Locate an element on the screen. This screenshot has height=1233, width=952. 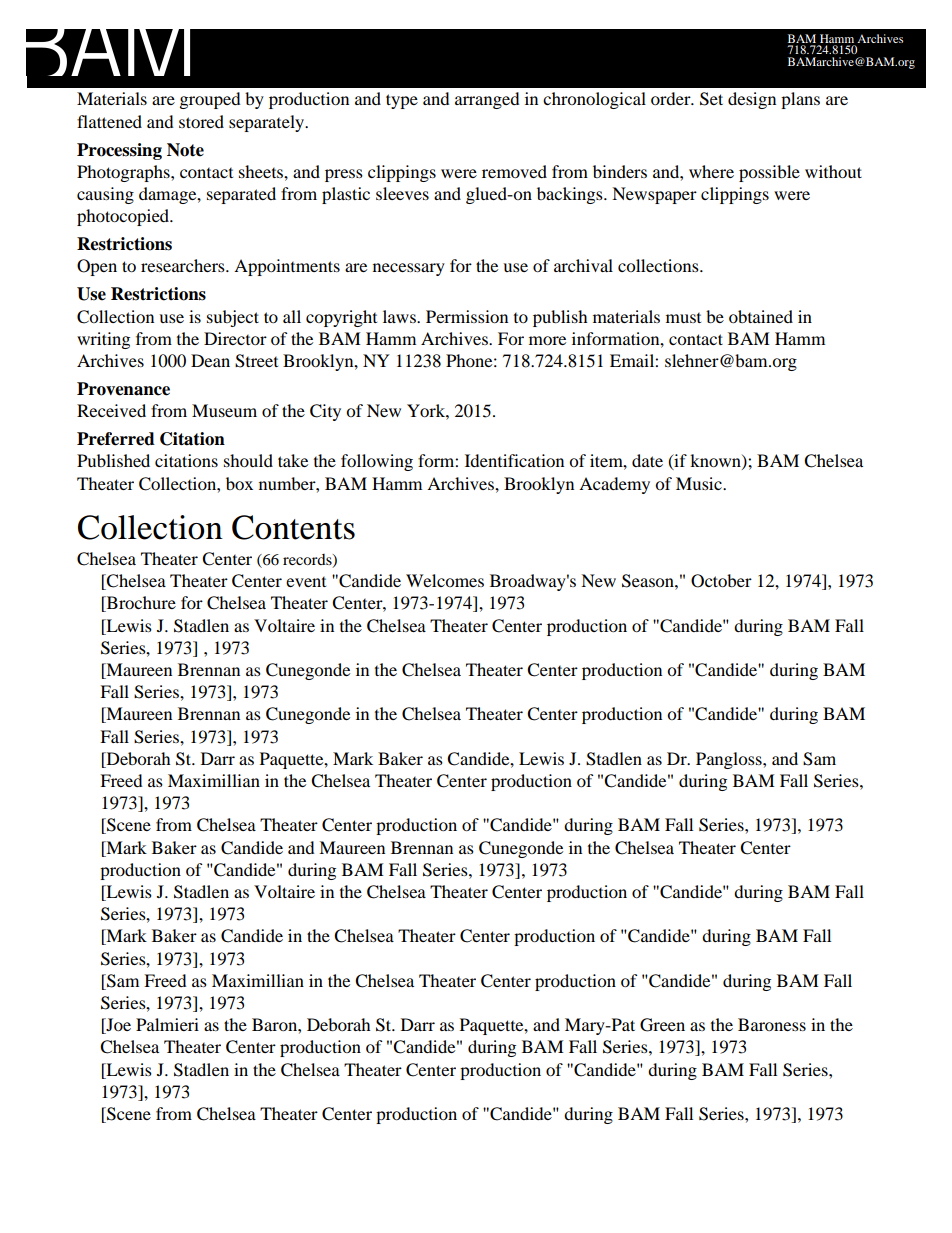
Identification is located at coordinates (514, 460).
